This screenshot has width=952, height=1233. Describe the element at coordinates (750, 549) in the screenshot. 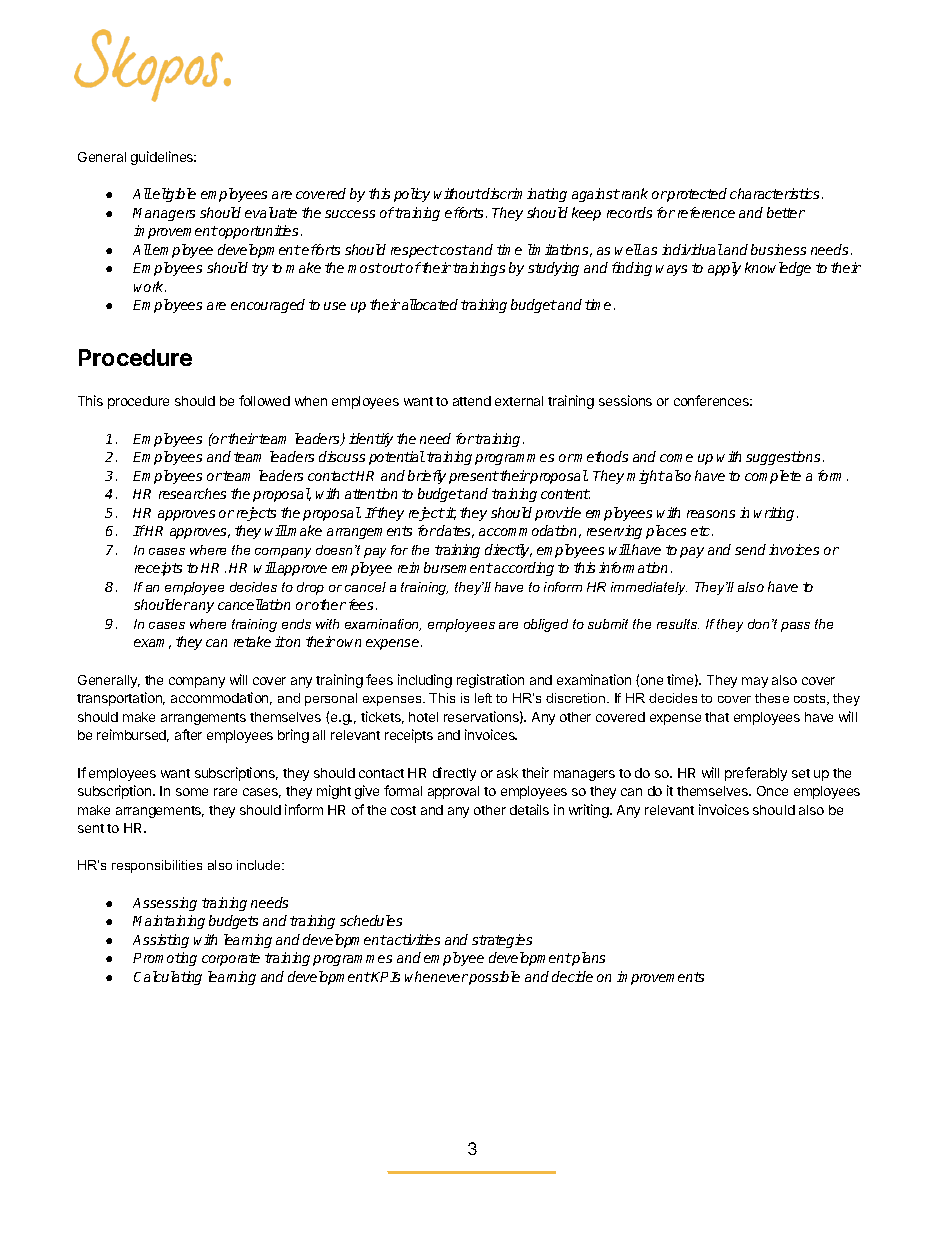

I see `send` at that location.
